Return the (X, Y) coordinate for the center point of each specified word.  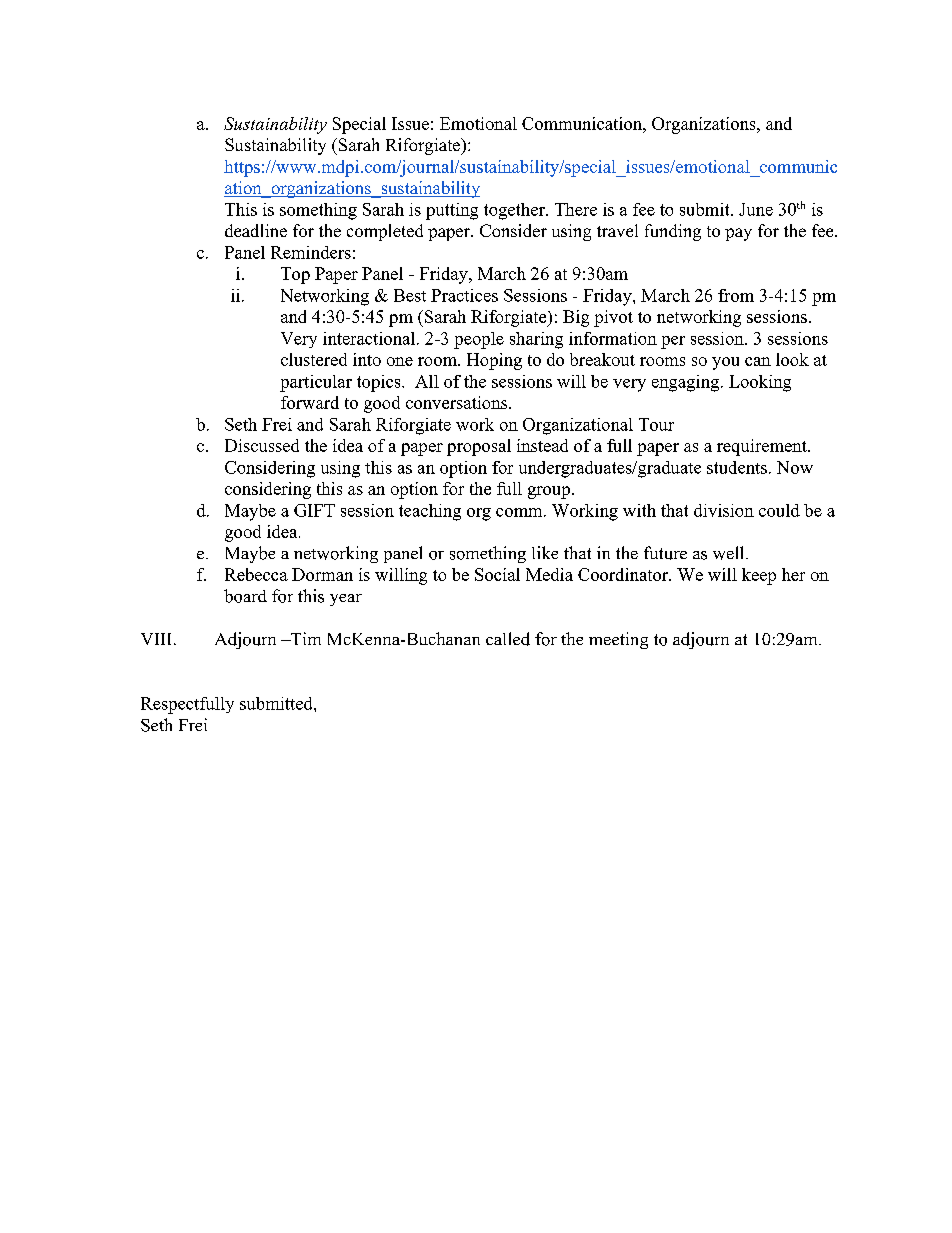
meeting (618, 640)
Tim (305, 638)
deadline (256, 230)
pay (738, 234)
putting (452, 211)
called (508, 639)
